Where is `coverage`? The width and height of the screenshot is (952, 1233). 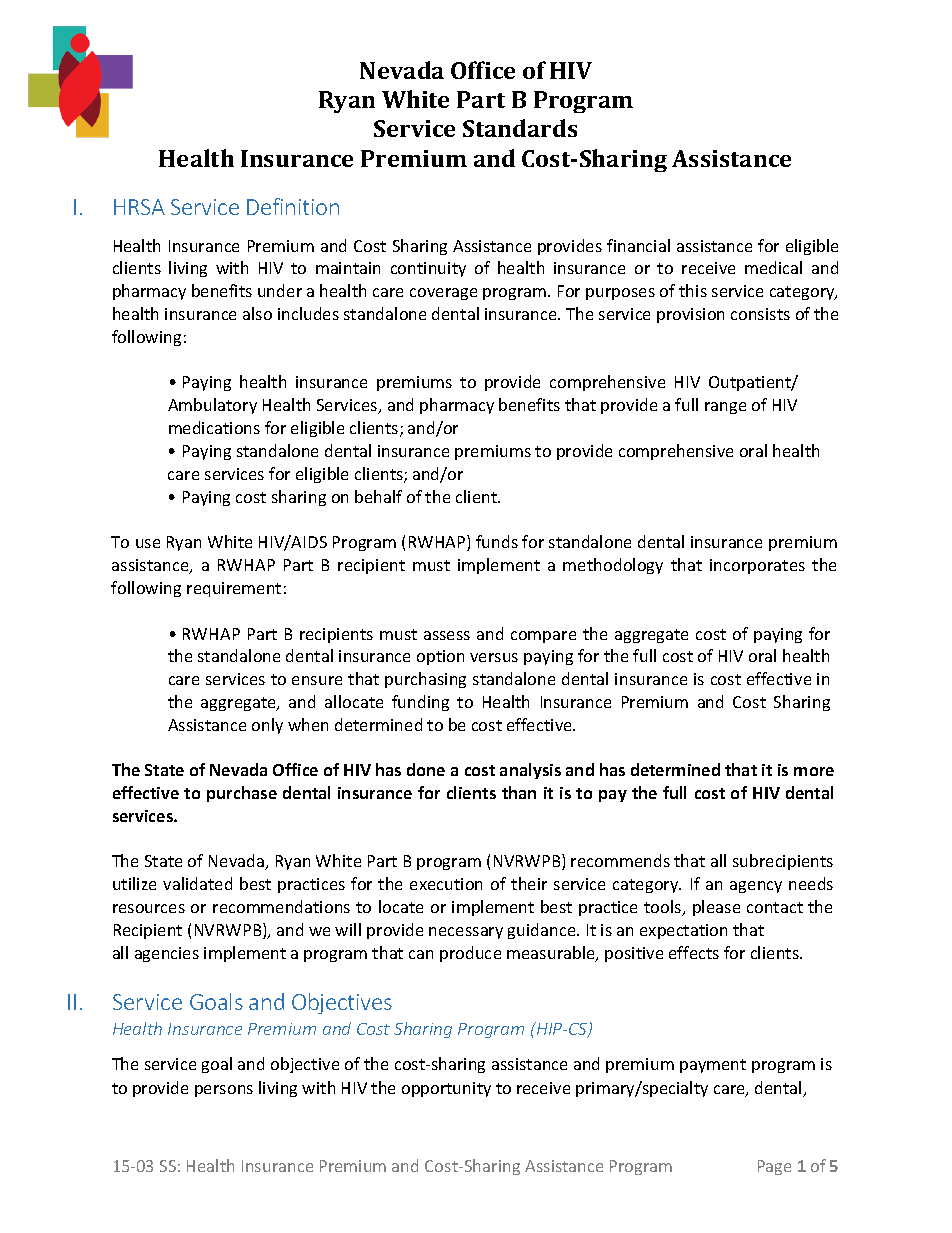 coverage is located at coordinates (443, 294).
